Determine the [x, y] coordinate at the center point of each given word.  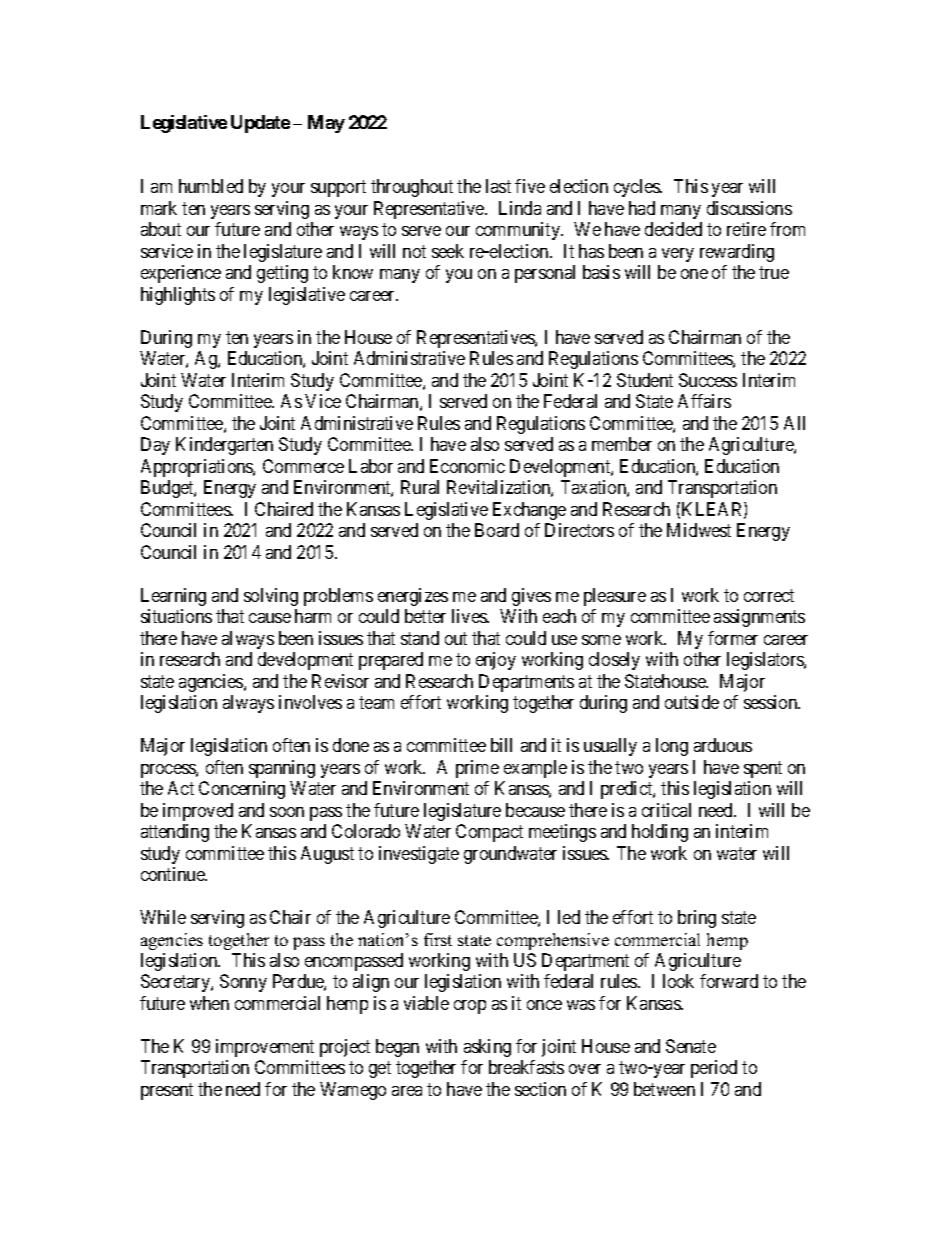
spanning [282, 769]
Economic [467, 466]
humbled [211, 186]
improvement [265, 1048]
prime [477, 769]
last [498, 186]
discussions [749, 208]
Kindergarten [224, 446]
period [714, 1069]
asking [487, 1048]
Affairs [704, 401]
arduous [723, 745]
